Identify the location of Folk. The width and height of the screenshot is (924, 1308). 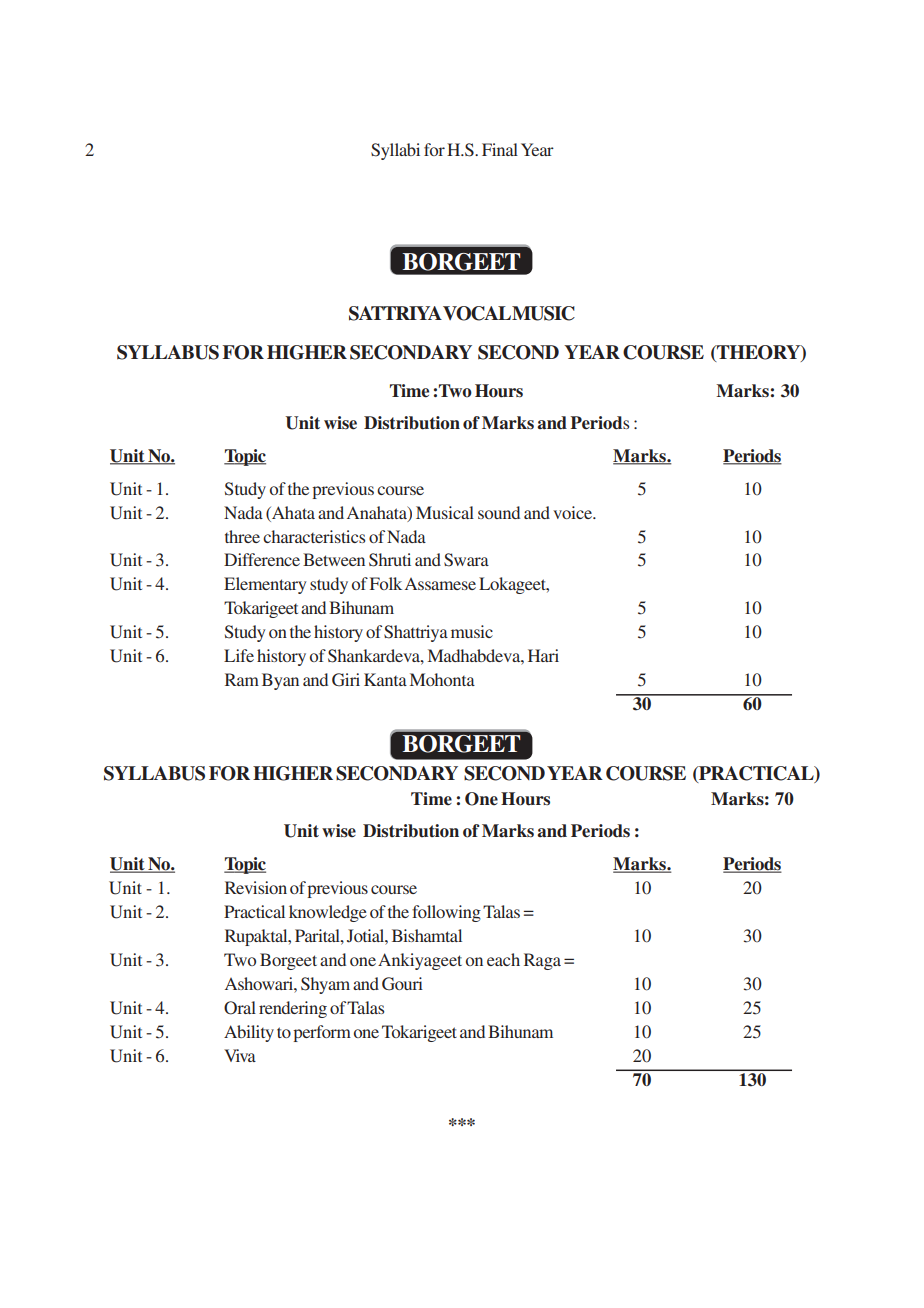
(386, 583).
